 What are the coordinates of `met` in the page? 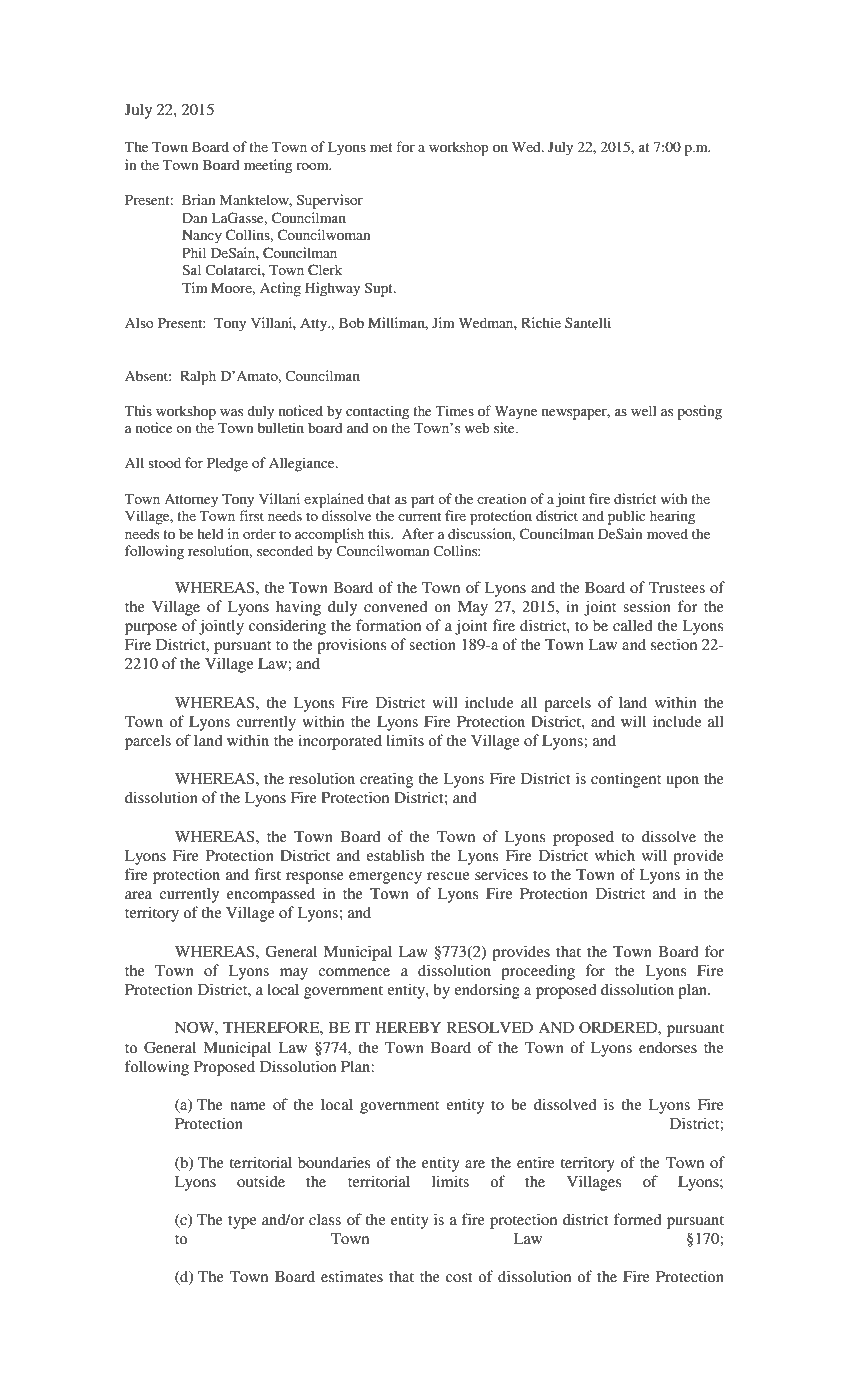 It's located at (381, 147).
